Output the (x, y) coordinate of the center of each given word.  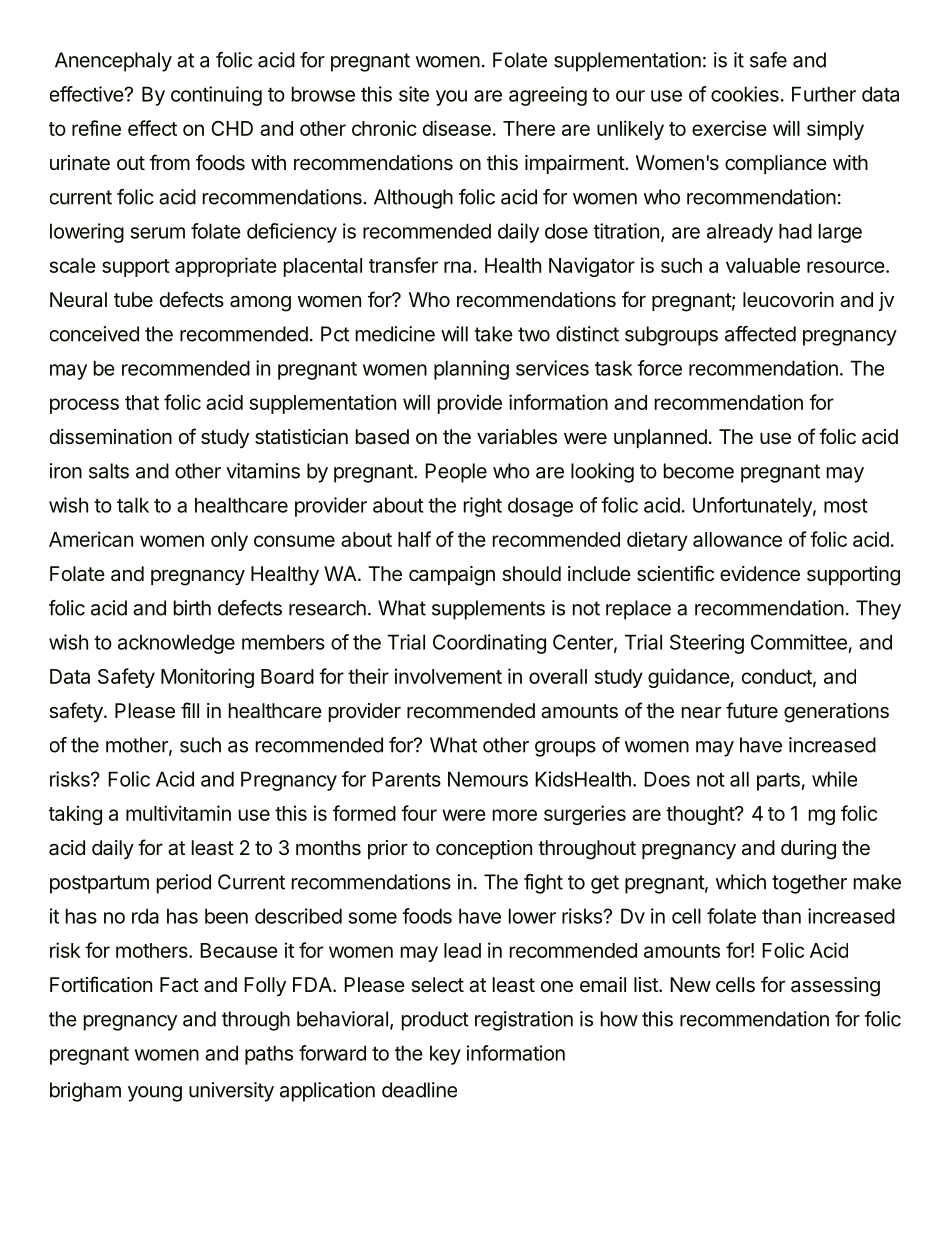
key (445, 1055)
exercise (729, 128)
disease (457, 128)
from (170, 162)
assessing (835, 987)
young (155, 1094)
